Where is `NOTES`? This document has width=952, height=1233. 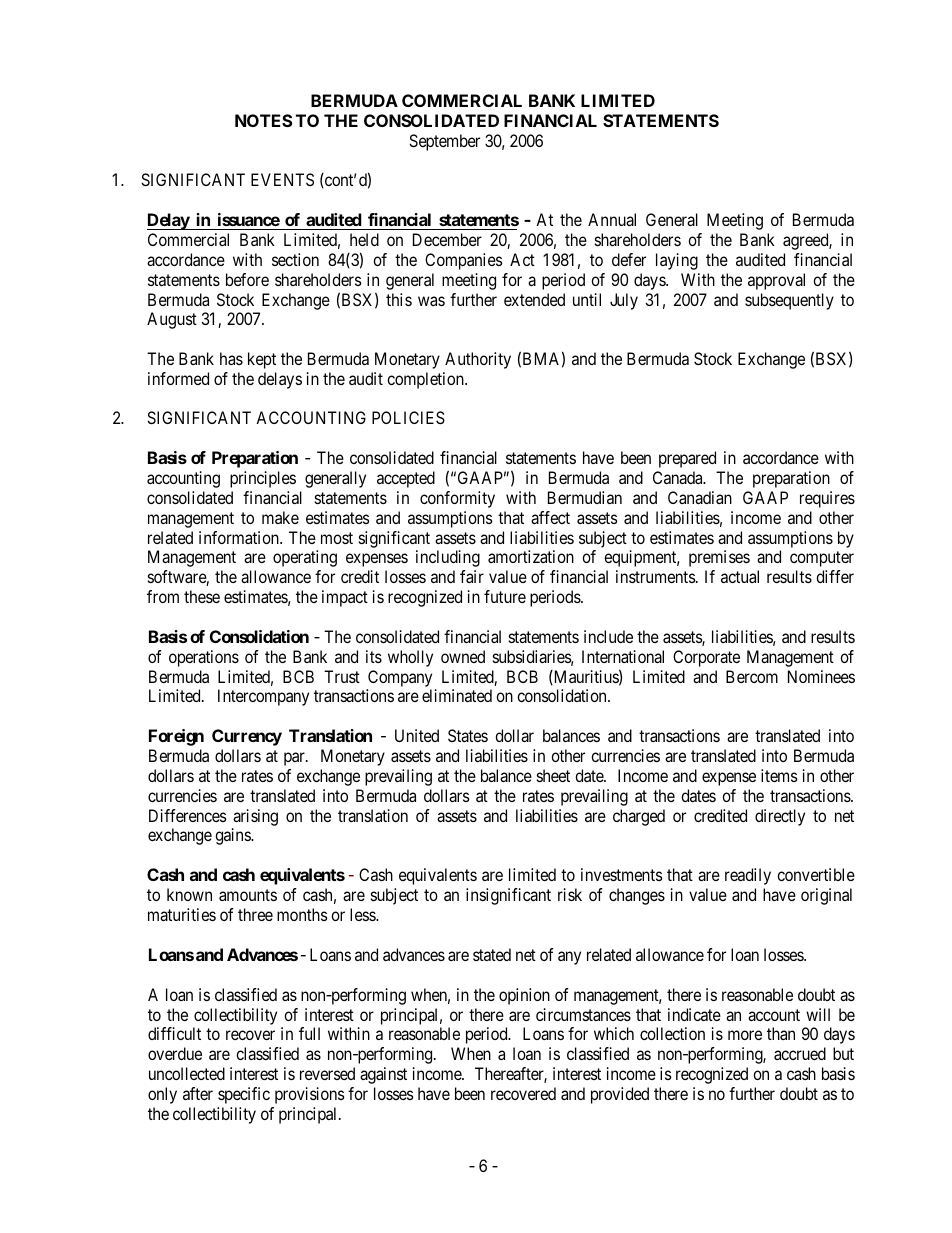
NOTES is located at coordinates (263, 120).
